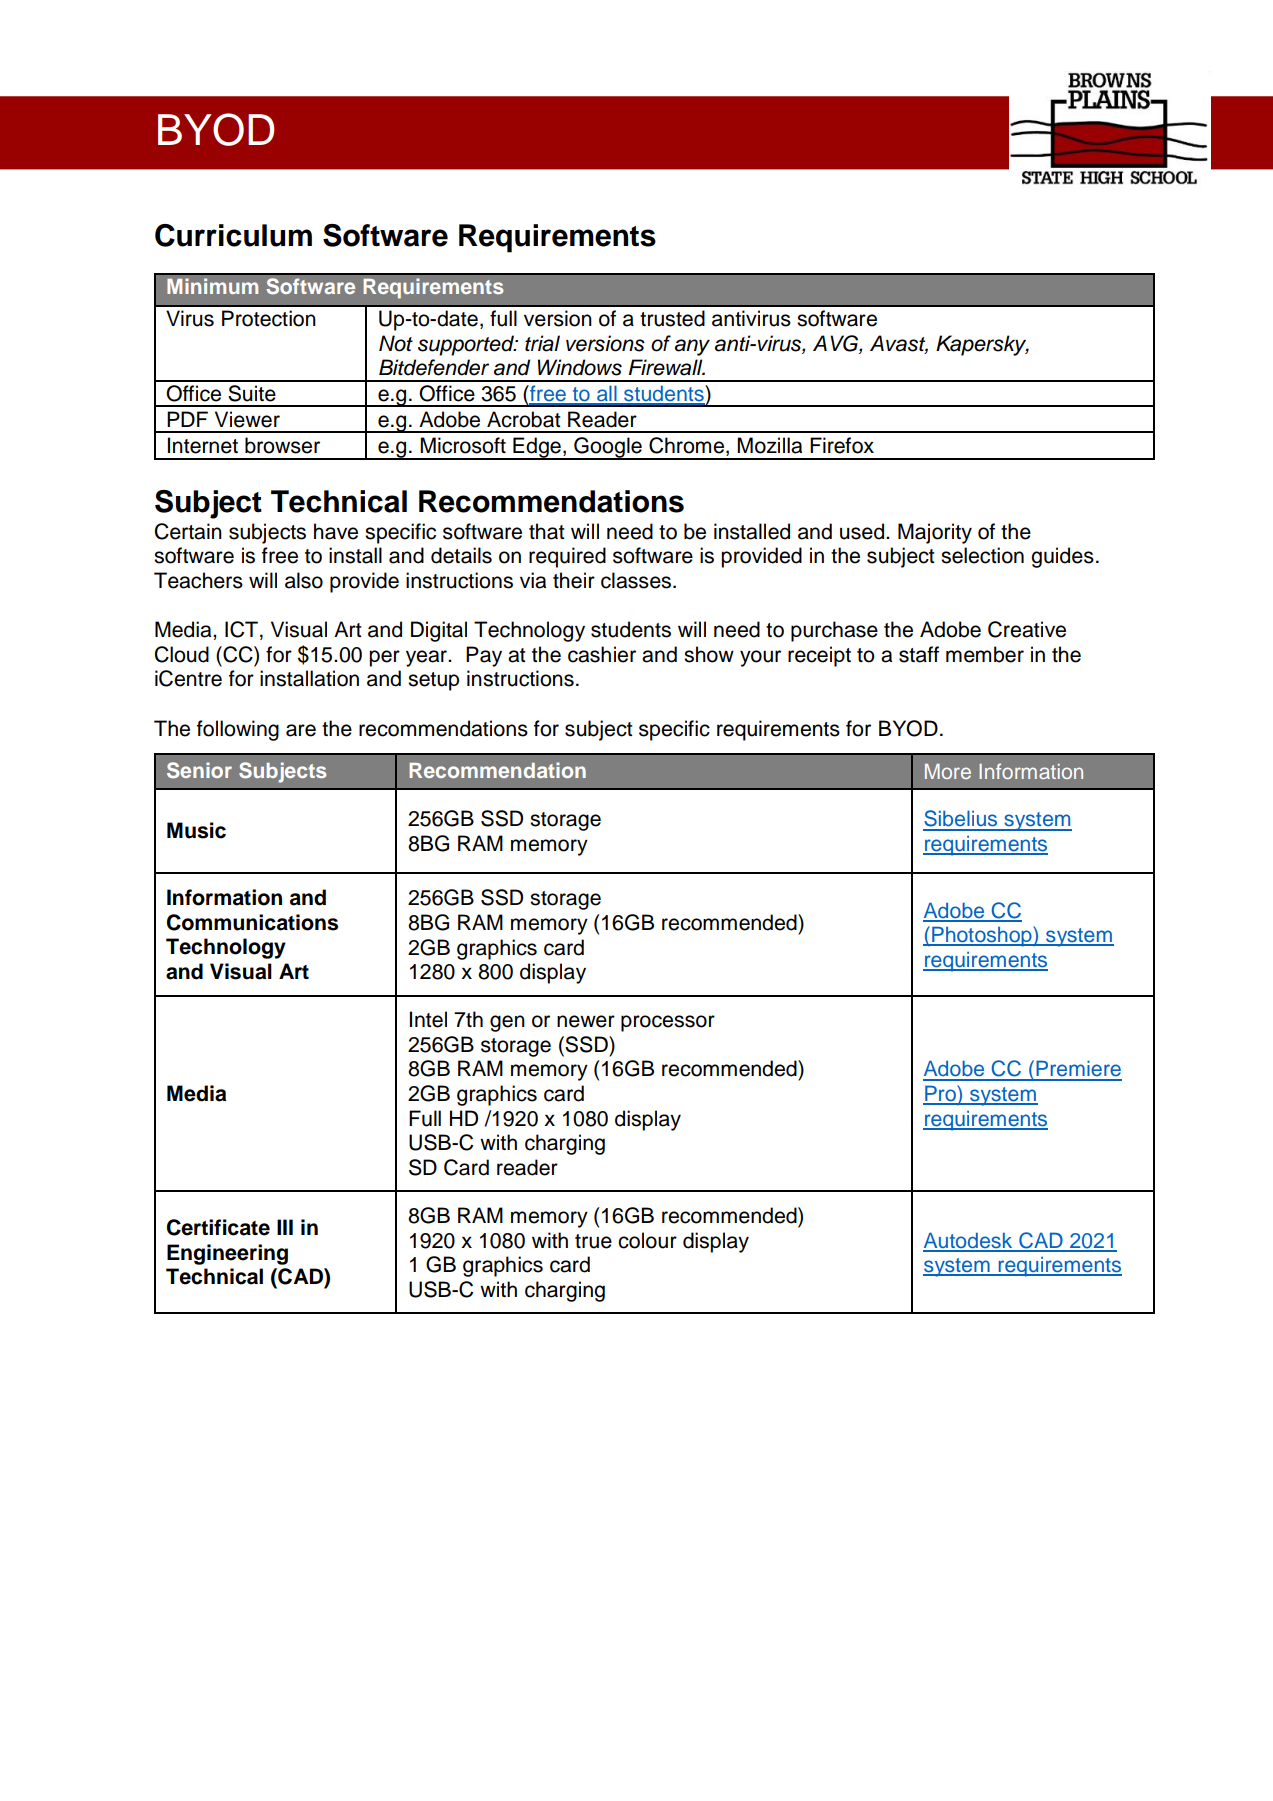 The image size is (1273, 1801). Describe the element at coordinates (285, 1227) in the document. I see `III` at that location.
